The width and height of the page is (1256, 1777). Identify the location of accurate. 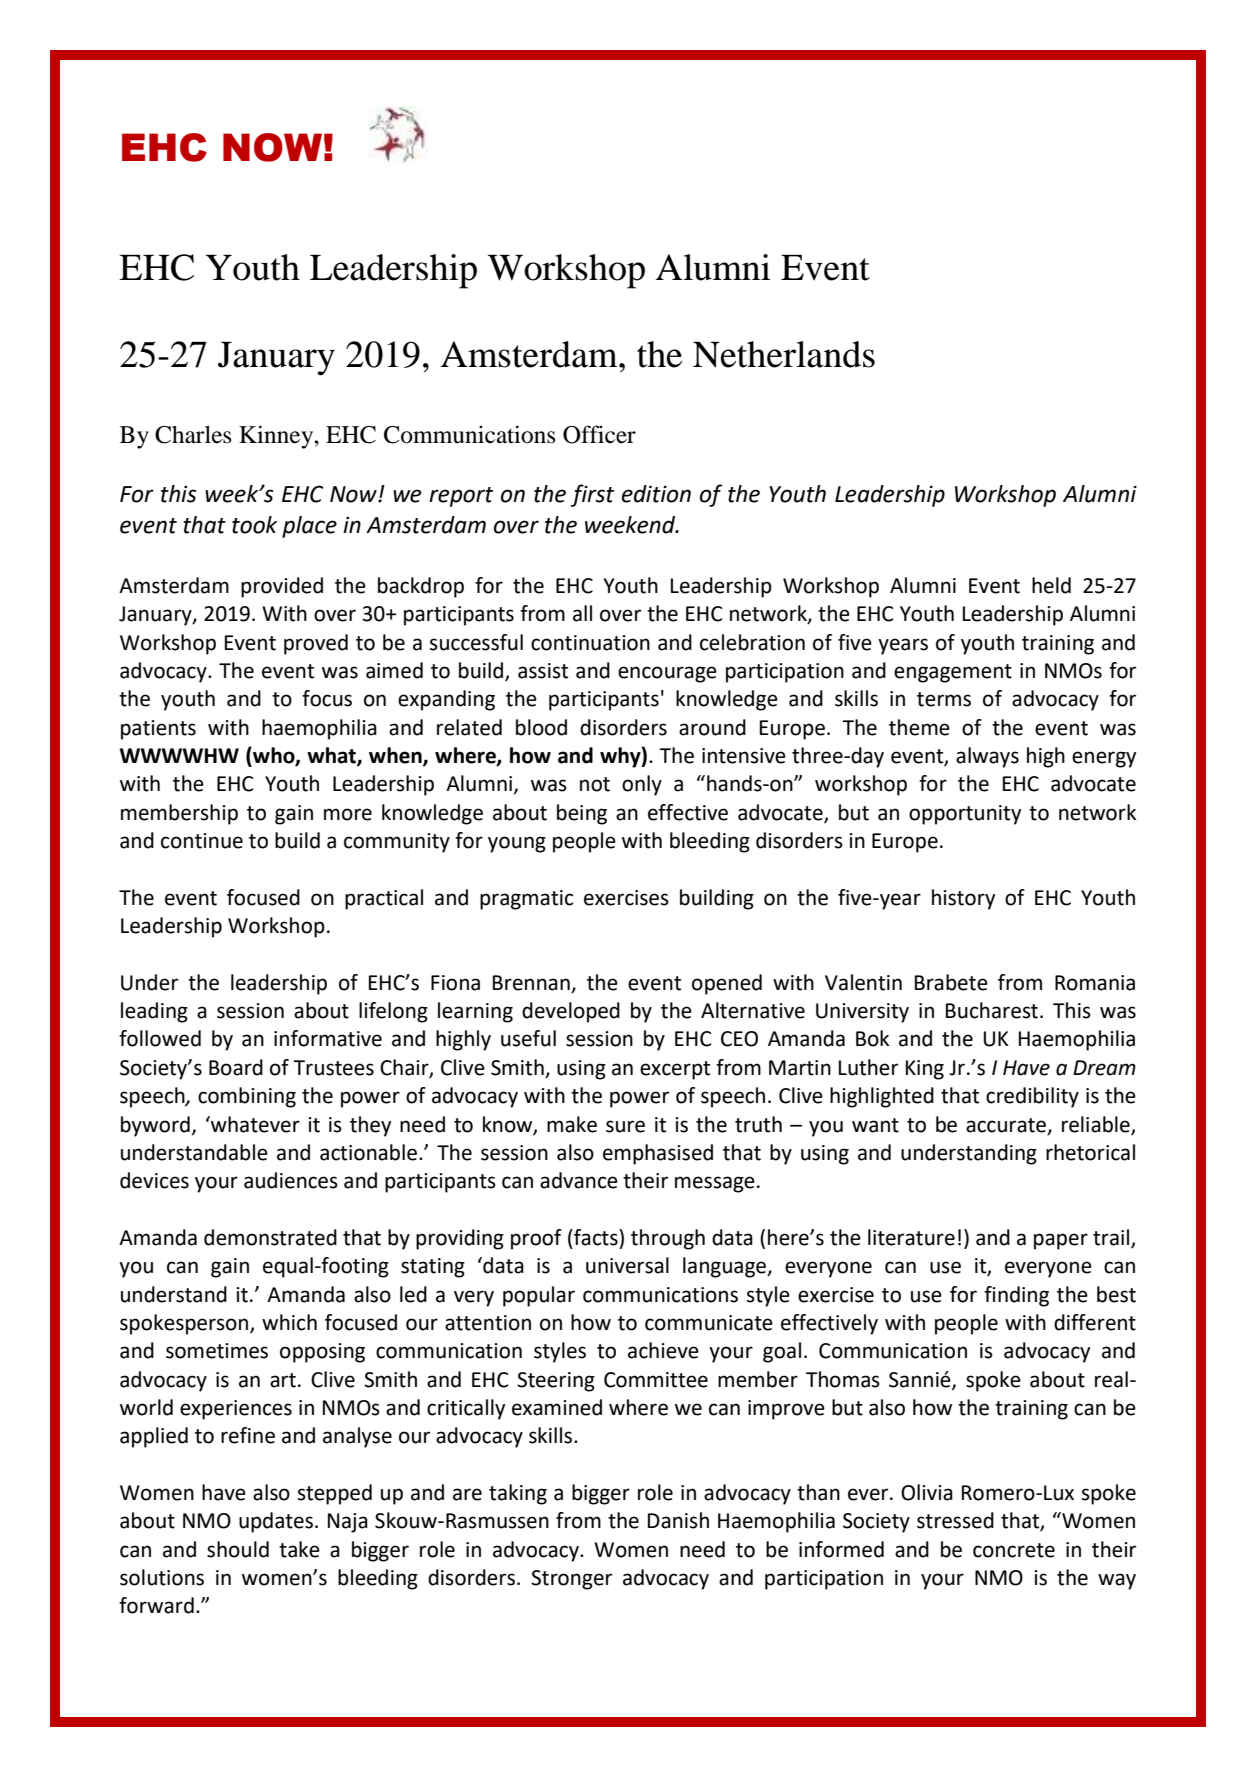
(1006, 1125).
